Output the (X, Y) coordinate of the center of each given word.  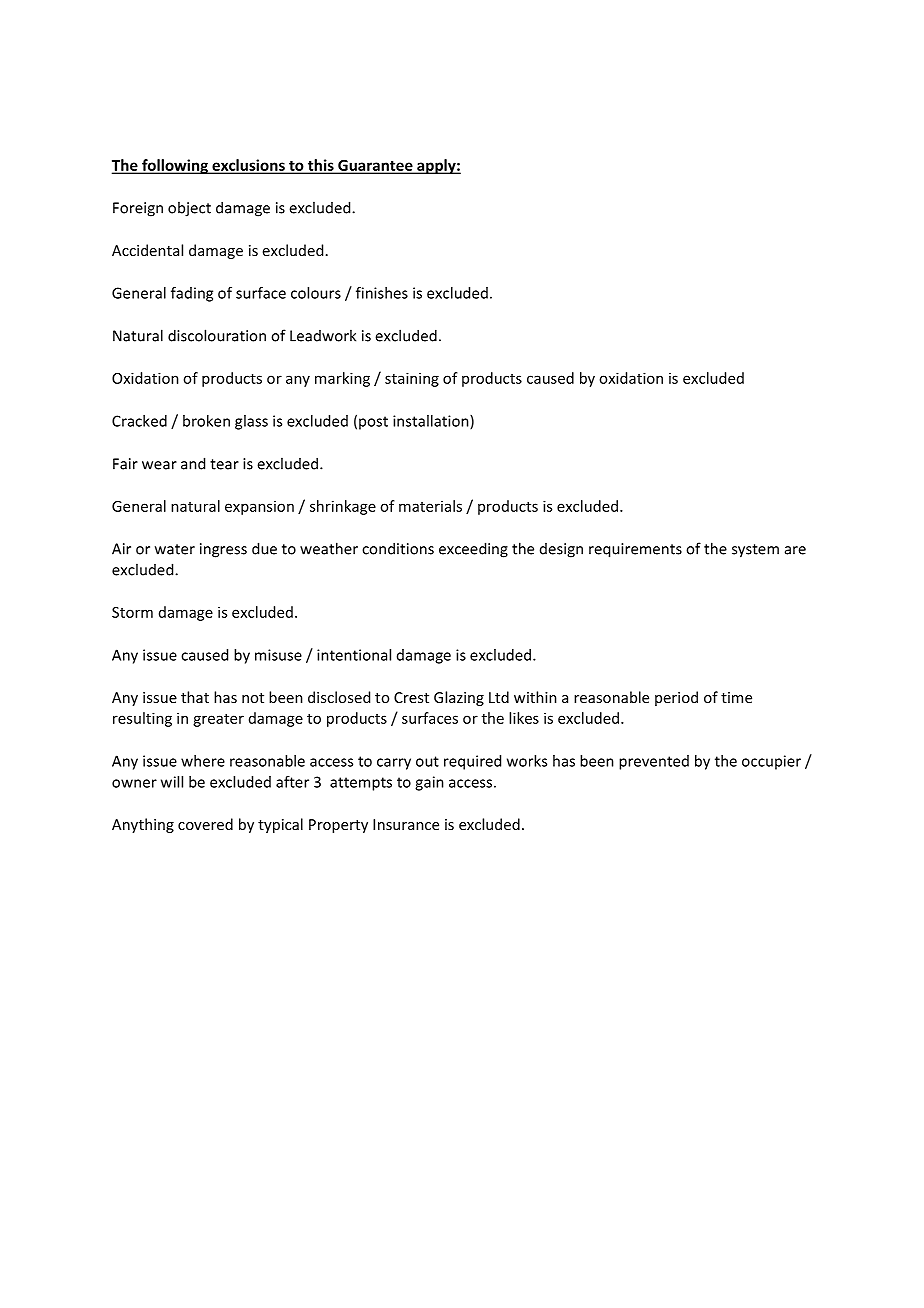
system (755, 551)
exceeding (473, 550)
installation (432, 422)
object (189, 209)
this (320, 166)
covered (205, 824)
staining (412, 379)
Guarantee (375, 166)
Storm (132, 612)
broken (206, 421)
